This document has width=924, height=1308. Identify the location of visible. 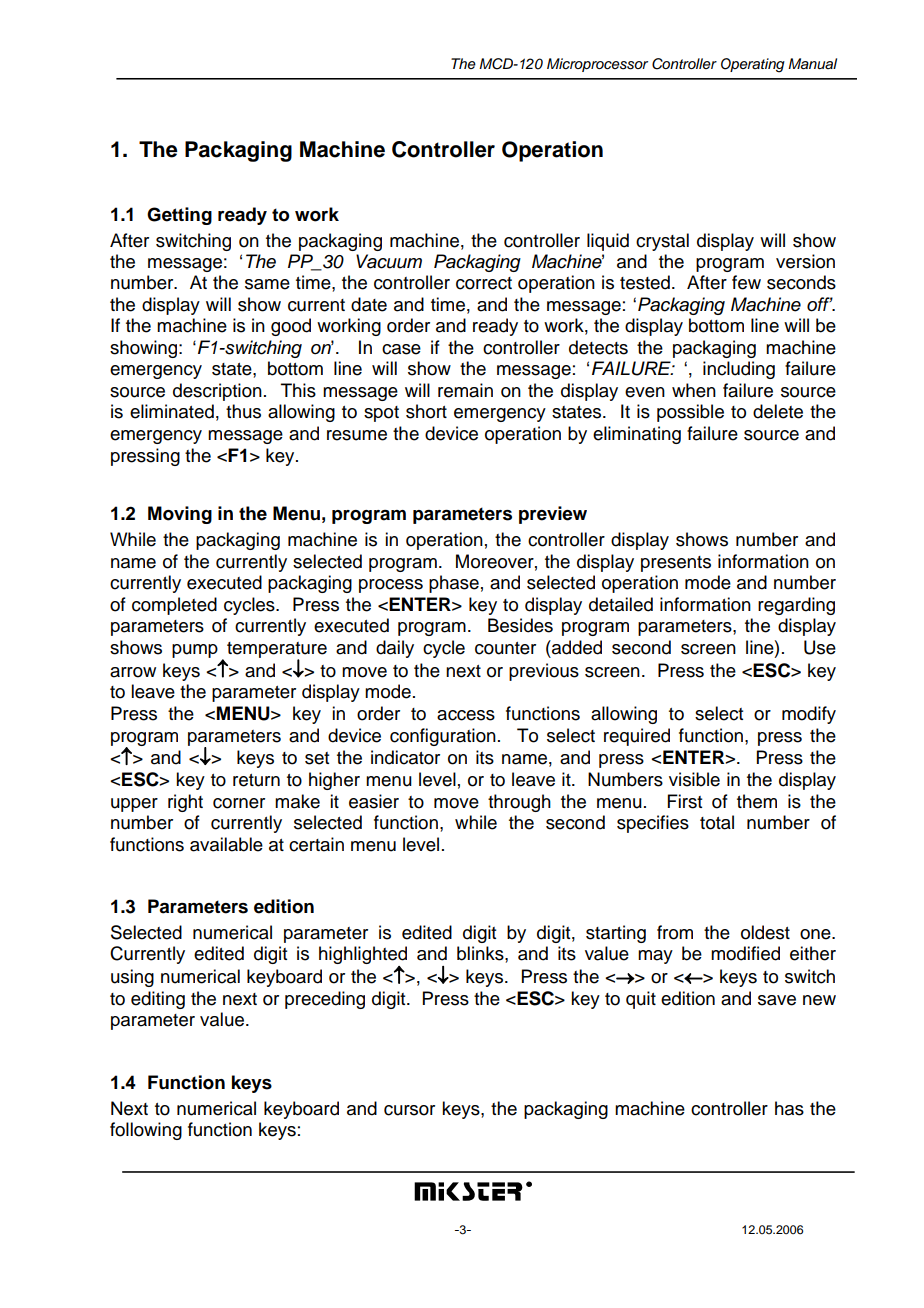
(694, 779).
